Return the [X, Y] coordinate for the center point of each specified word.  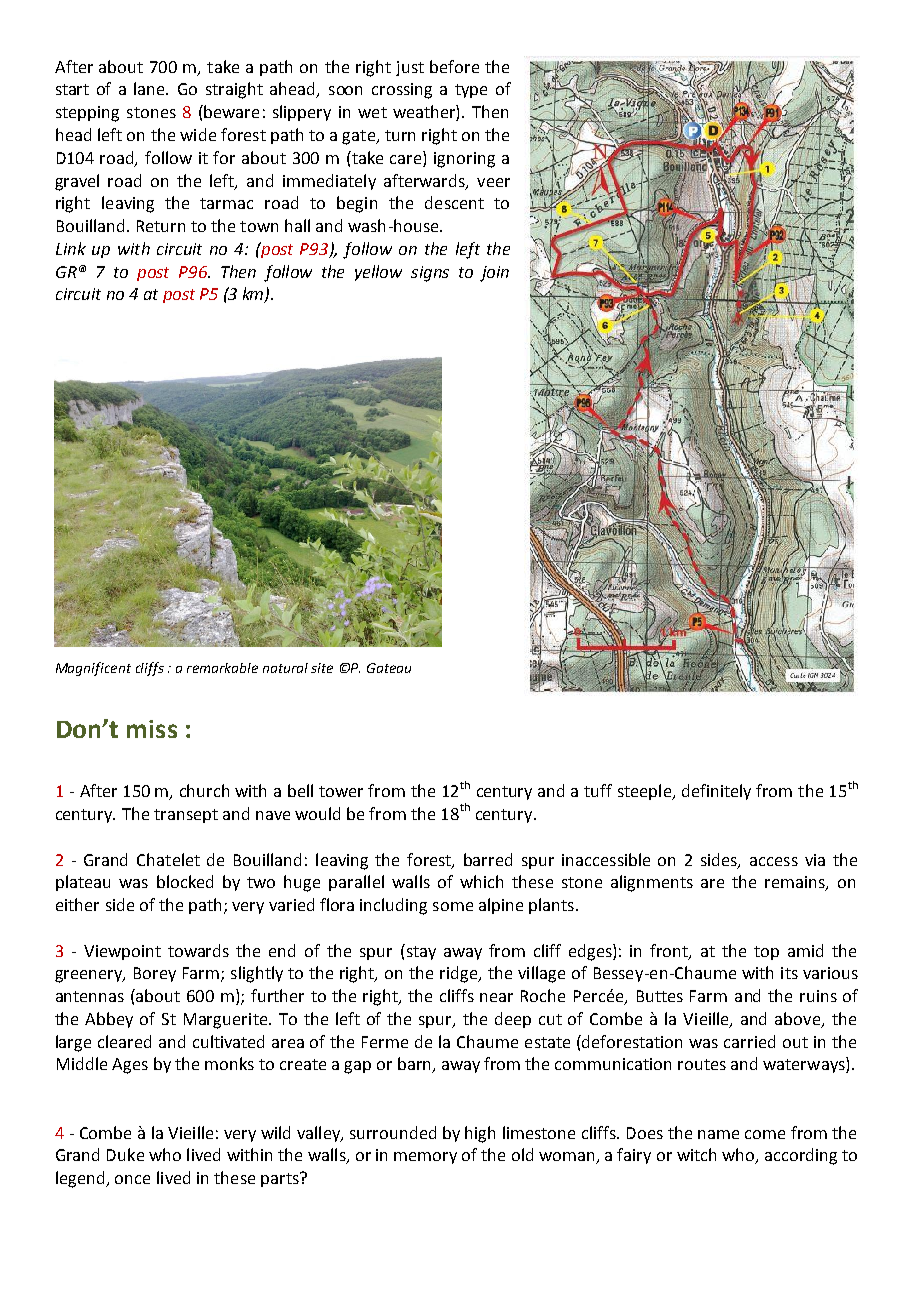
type [471, 91]
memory [425, 1158]
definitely [716, 792]
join [494, 274]
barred [488, 859]
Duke [125, 1154]
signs [430, 274]
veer [493, 182]
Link [71, 248]
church [204, 790]
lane [151, 88]
